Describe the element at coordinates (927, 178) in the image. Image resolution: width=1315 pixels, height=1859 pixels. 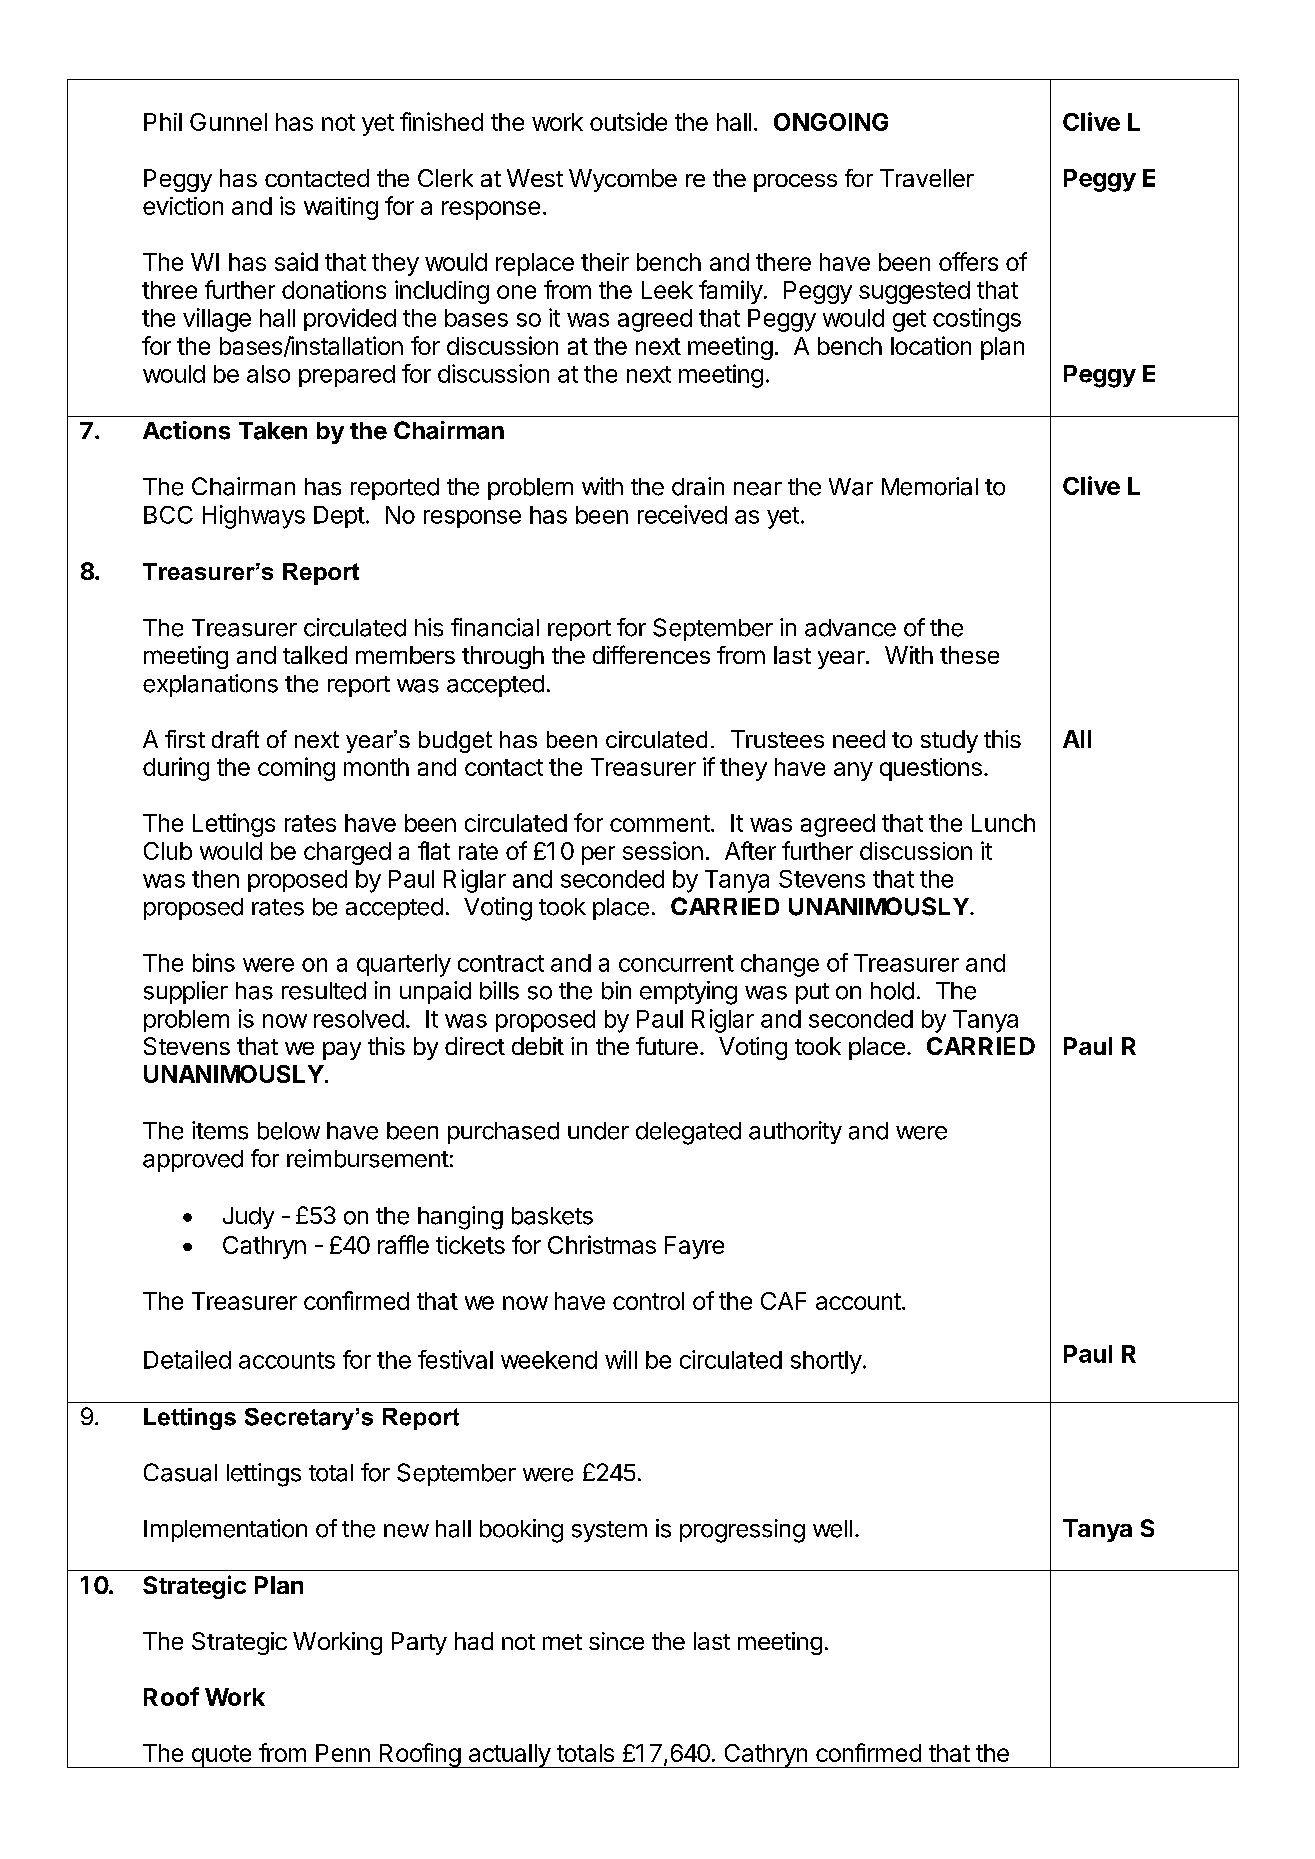
I see `Traveller` at that location.
